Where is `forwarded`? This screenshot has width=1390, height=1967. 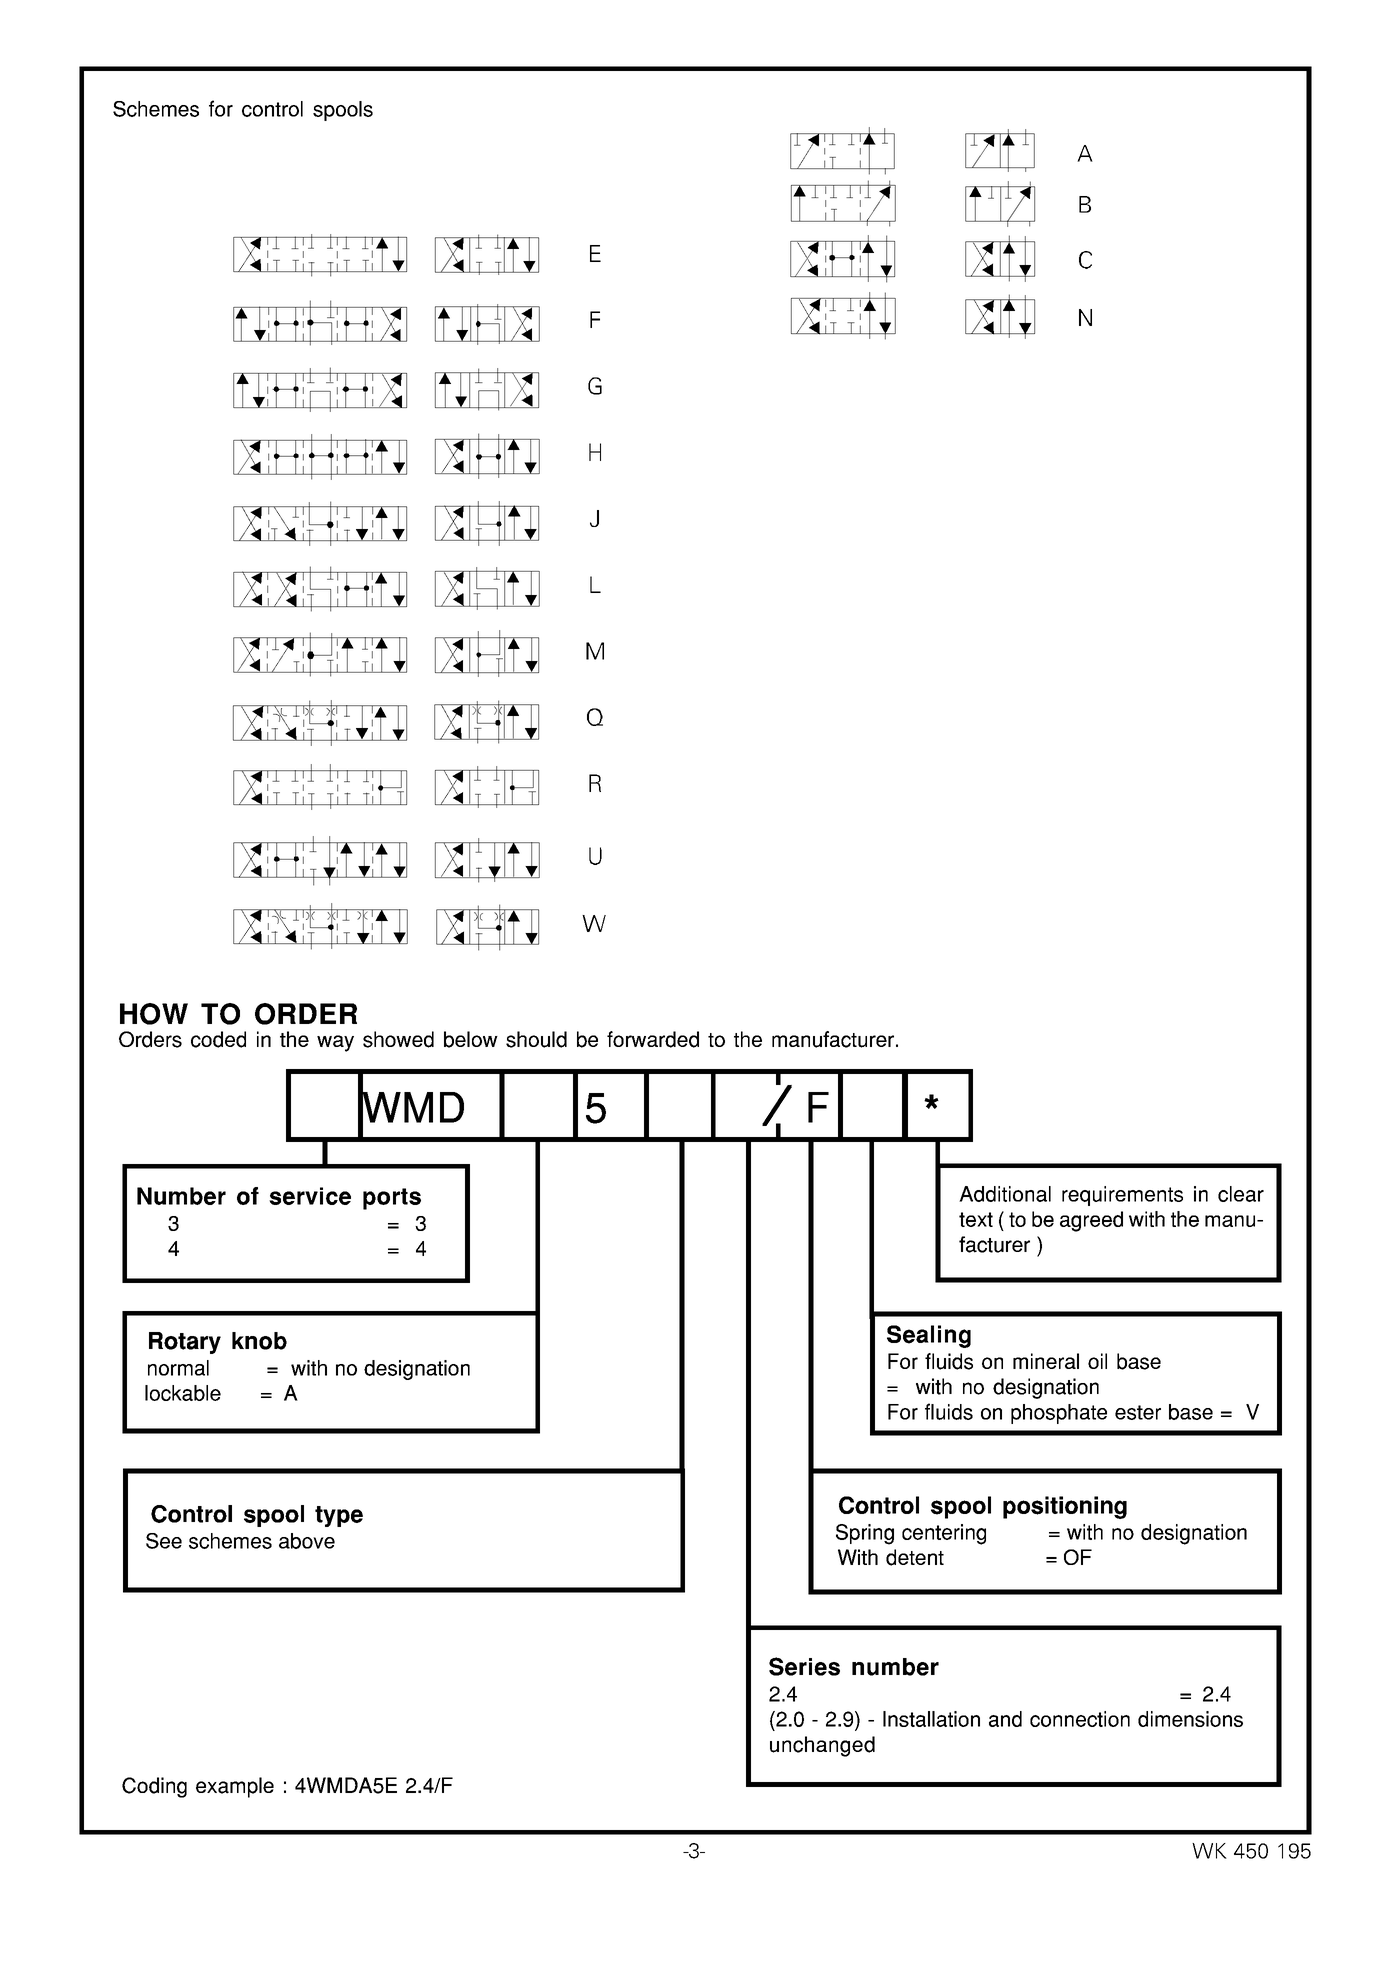
forwarded is located at coordinates (653, 1039).
